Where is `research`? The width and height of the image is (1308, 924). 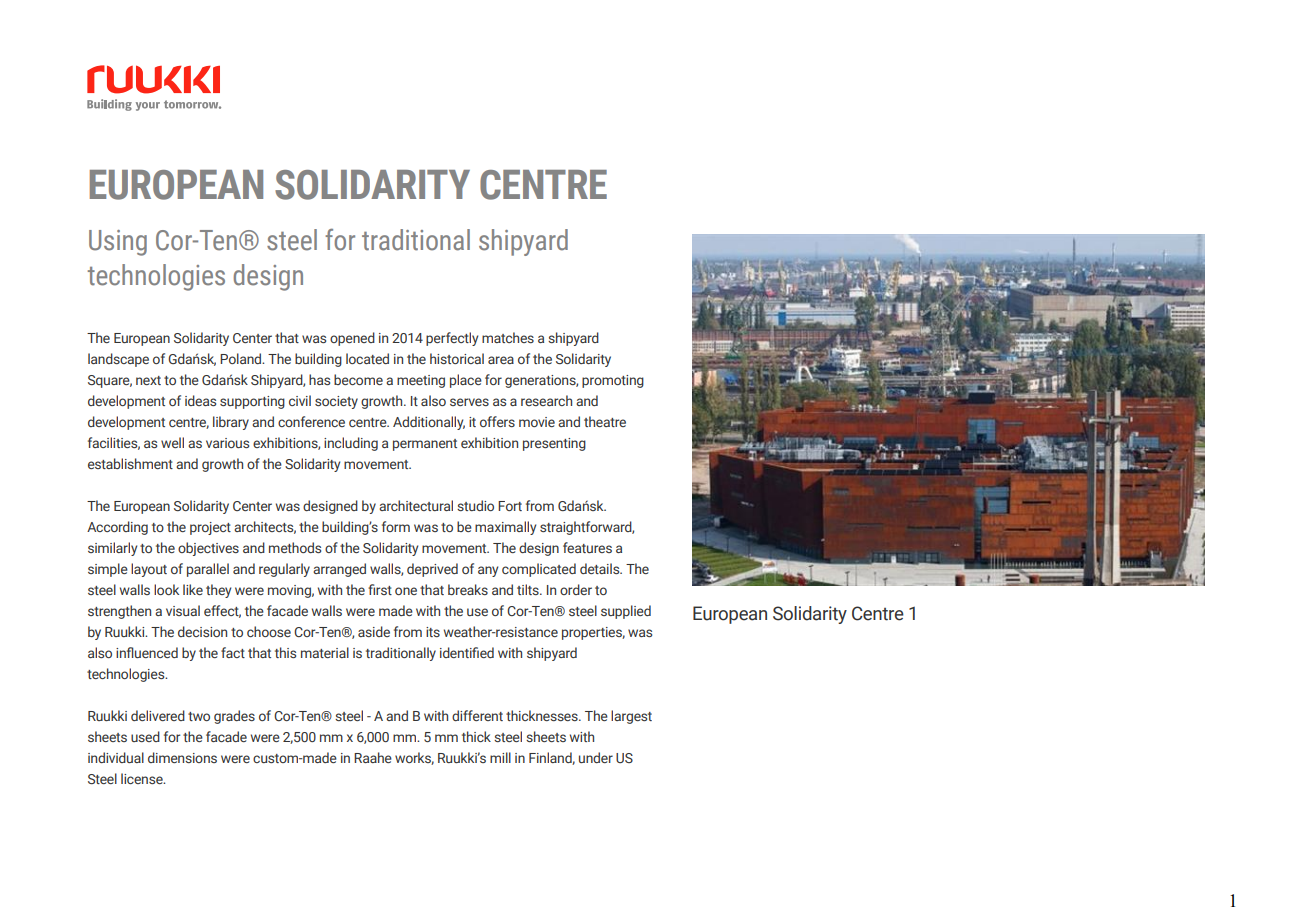
research is located at coordinates (546, 400).
